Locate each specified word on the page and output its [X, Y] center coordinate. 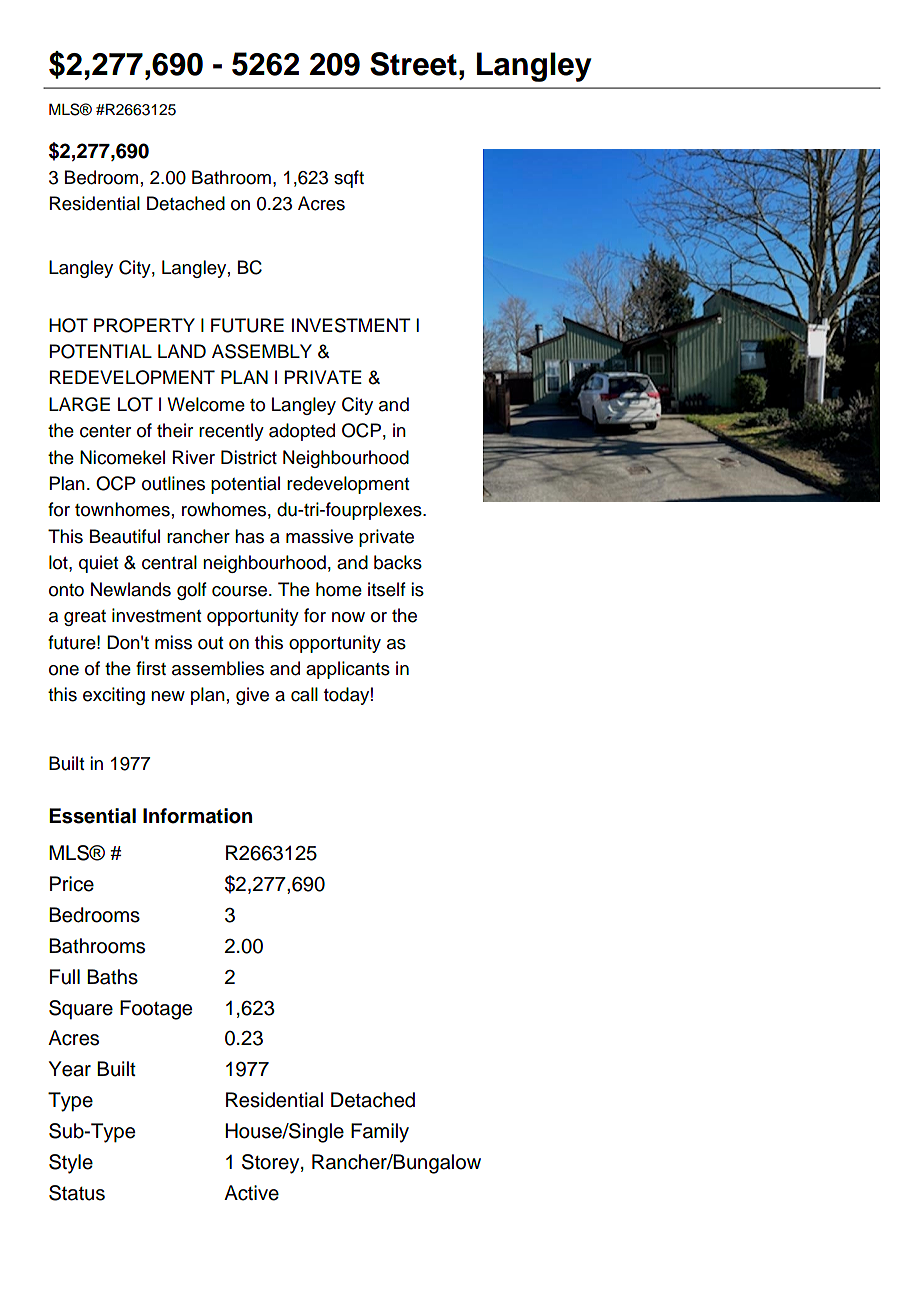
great [85, 618]
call [304, 694]
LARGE [79, 404]
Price [72, 884]
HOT [68, 325]
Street [413, 64]
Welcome [206, 404]
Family [380, 1133]
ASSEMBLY [262, 351]
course [241, 591]
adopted [302, 432]
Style [71, 1164]
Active [251, 1193]
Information [197, 816]
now [348, 617]
